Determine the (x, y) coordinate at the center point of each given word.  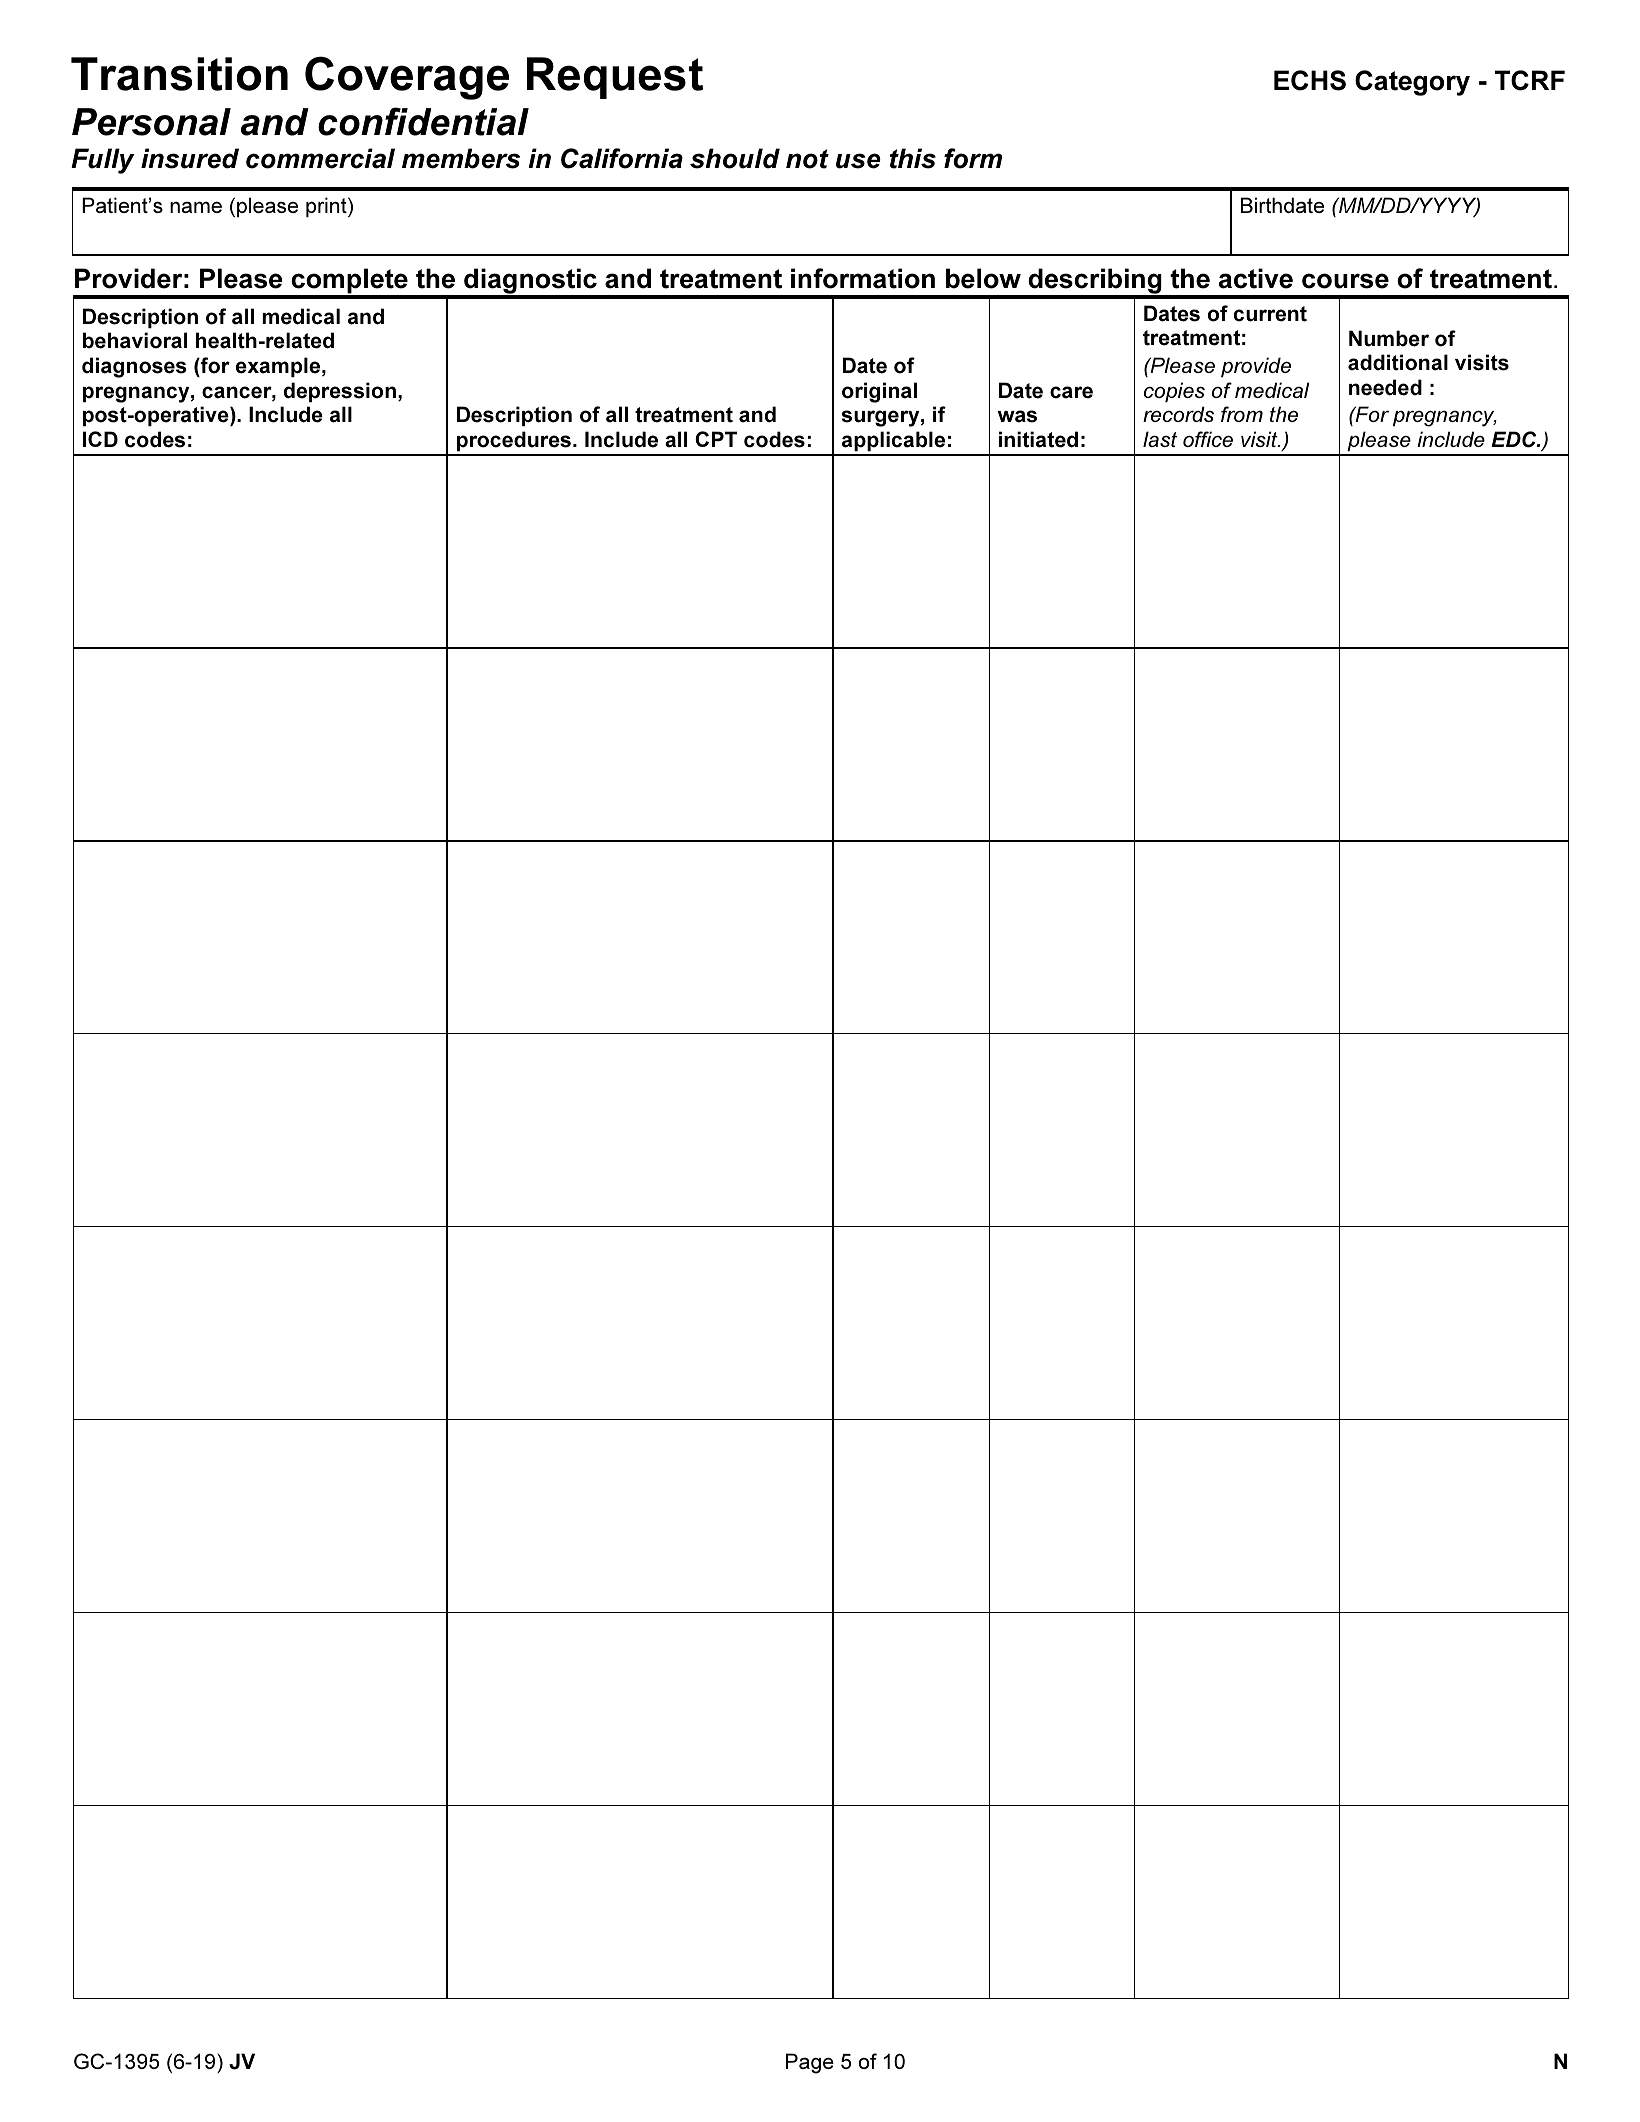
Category (1412, 83)
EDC (1515, 439)
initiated (1038, 439)
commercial (320, 158)
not (807, 159)
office (1208, 439)
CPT (716, 439)
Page (810, 2063)
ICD (100, 439)
